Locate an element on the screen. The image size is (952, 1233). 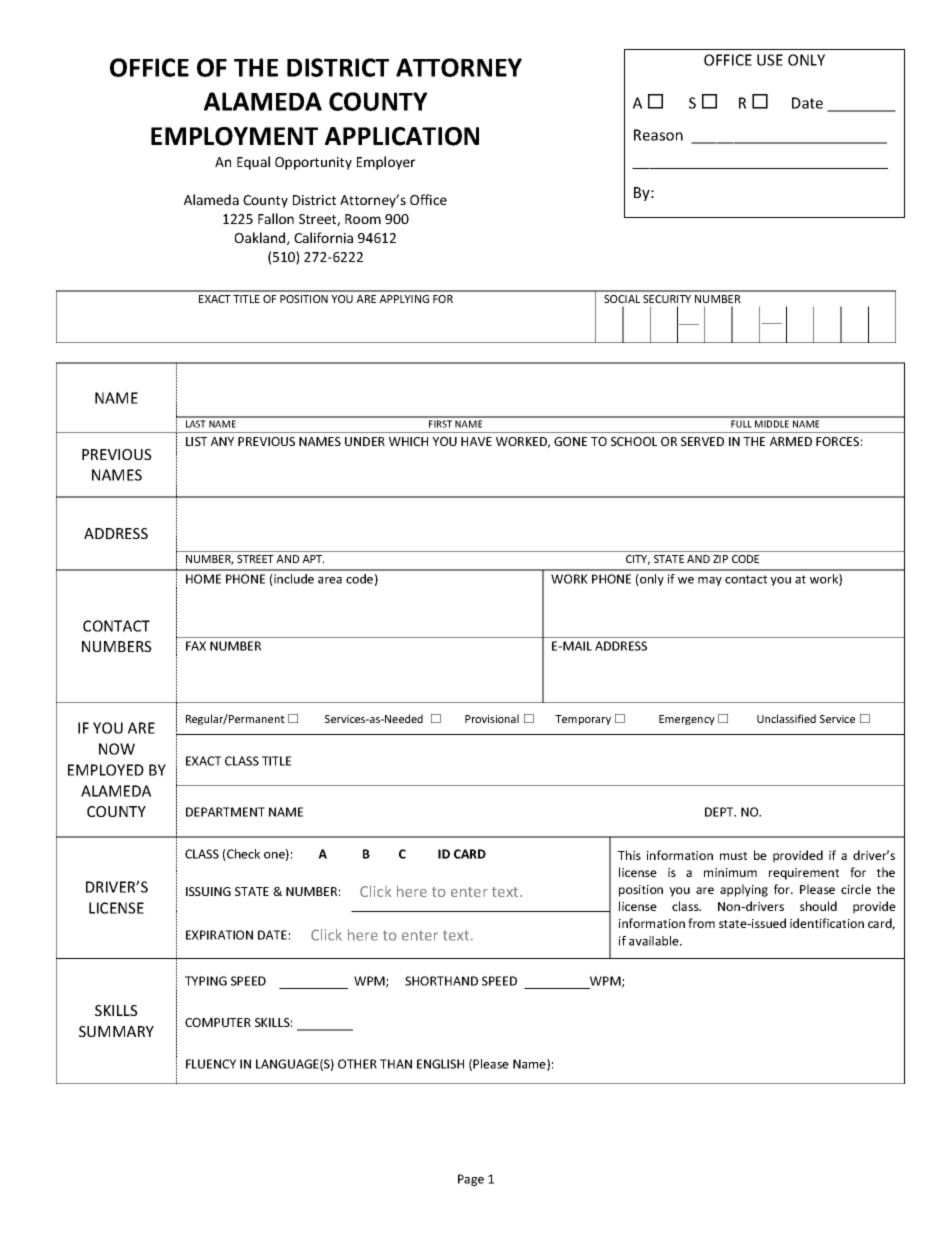
Provisional is located at coordinates (492, 718).
